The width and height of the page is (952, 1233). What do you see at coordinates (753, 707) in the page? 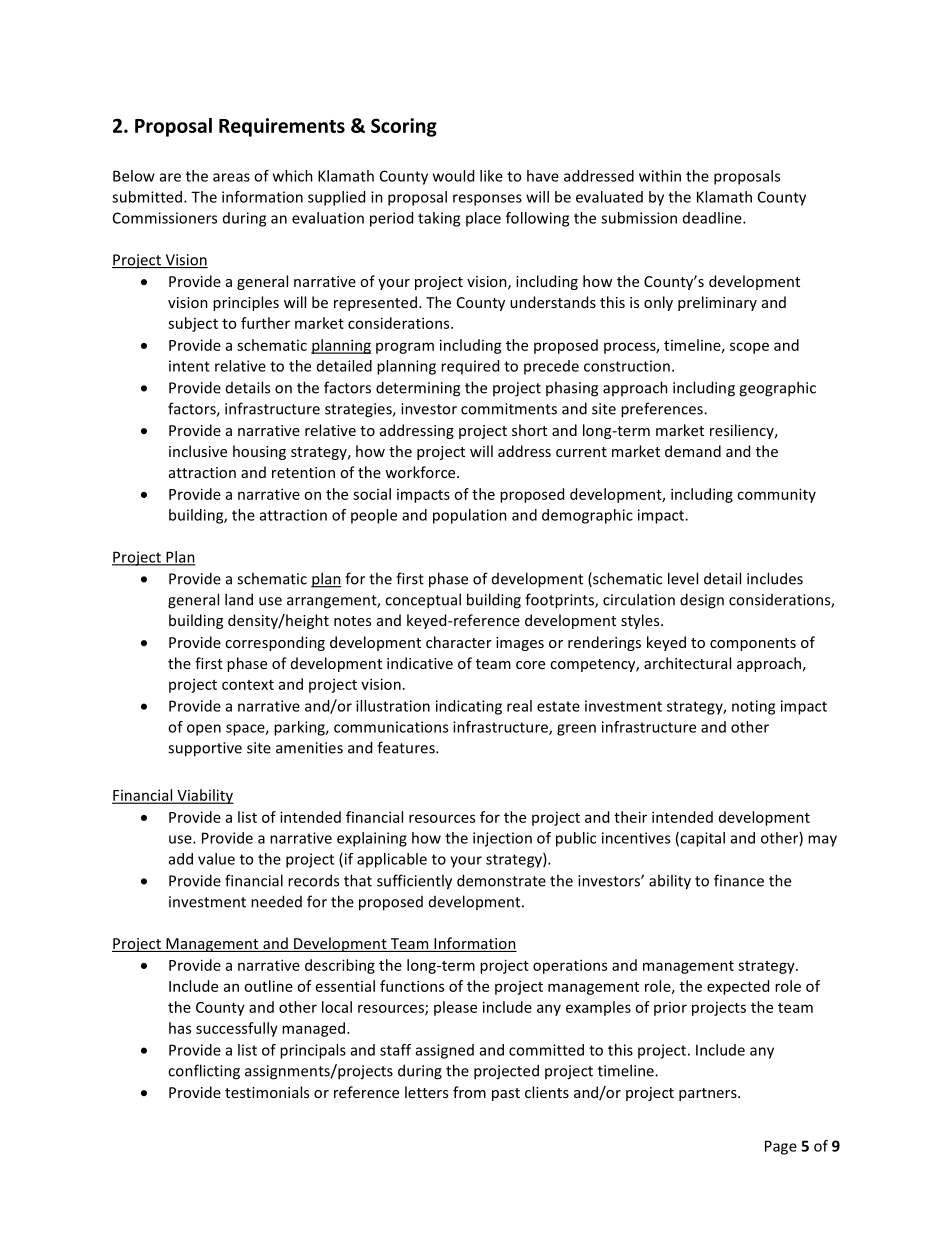
I see `noting` at bounding box center [753, 707].
